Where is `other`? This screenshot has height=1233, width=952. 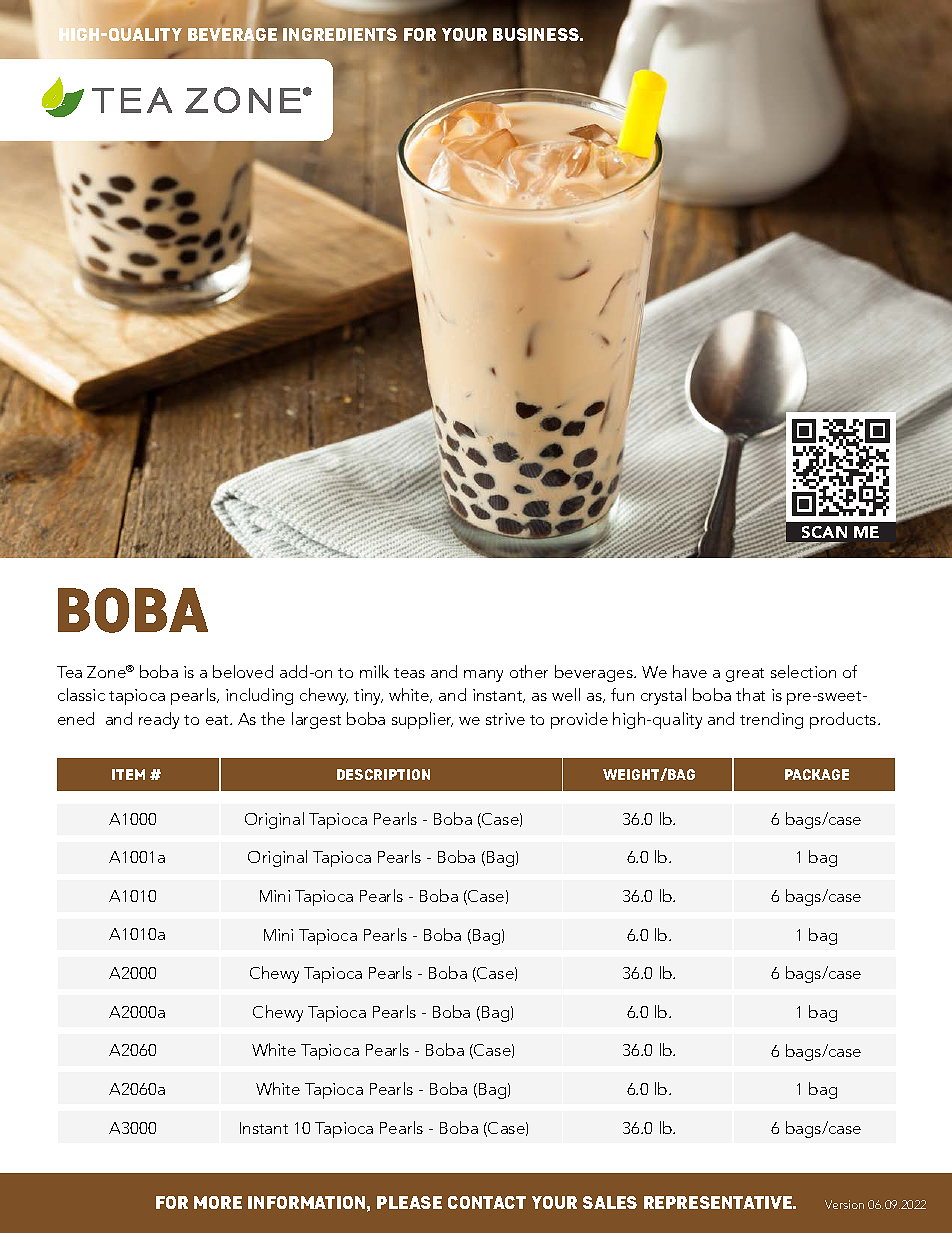
other is located at coordinates (529, 671).
